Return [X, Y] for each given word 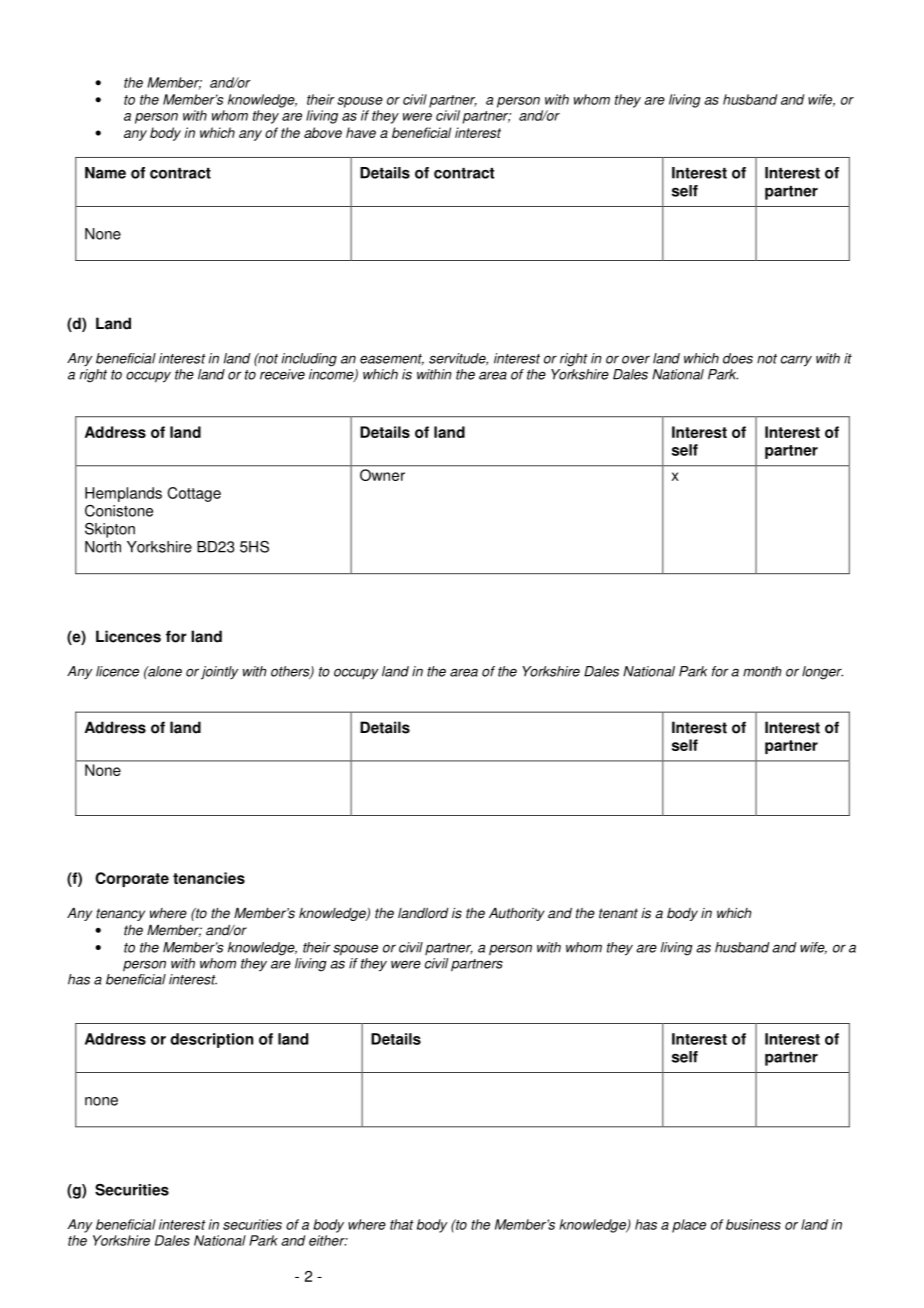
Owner [382, 475]
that [402, 1224]
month [762, 671]
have [361, 132]
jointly [219, 673]
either [328, 1240]
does [738, 358]
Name [105, 173]
